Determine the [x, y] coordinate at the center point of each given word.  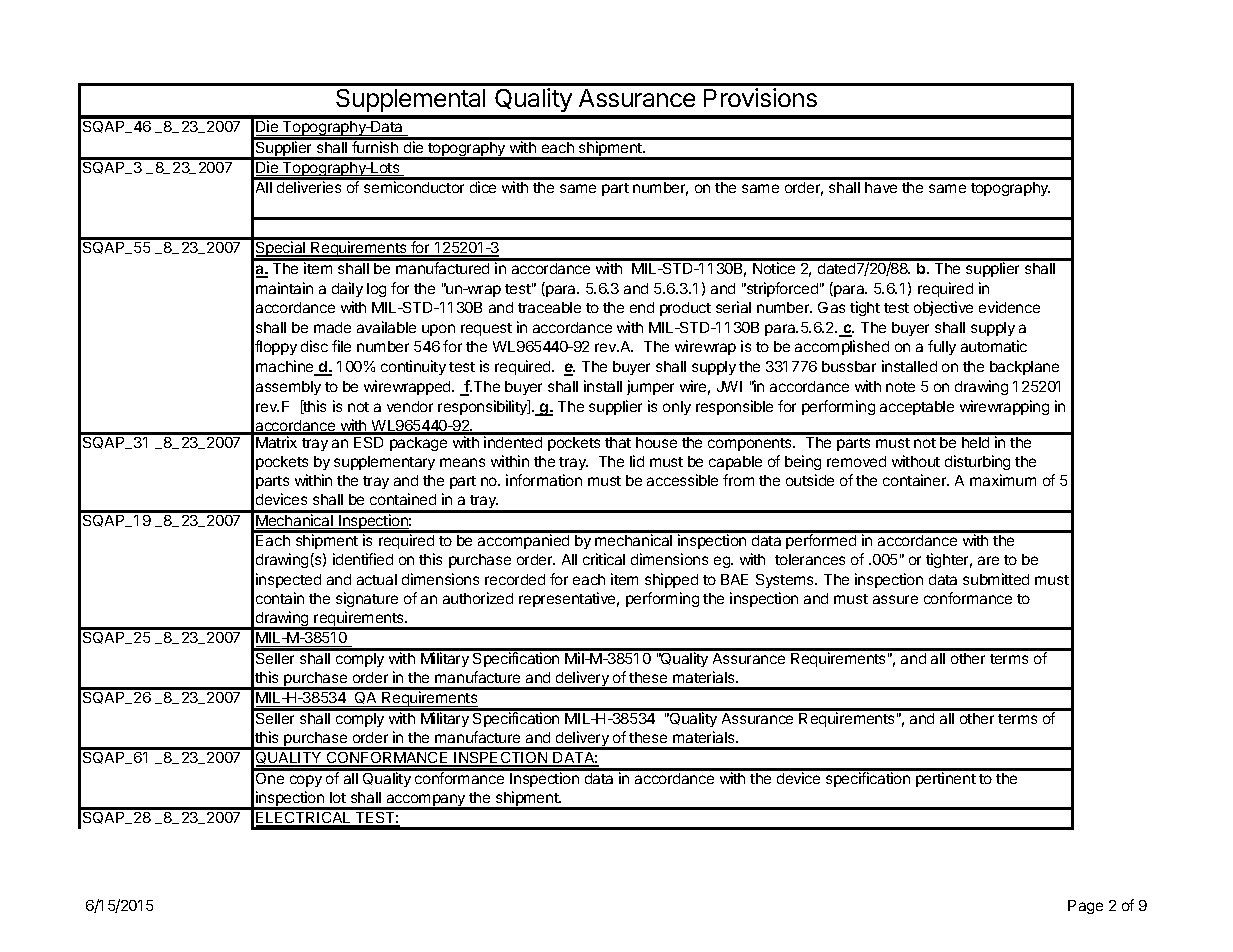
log [376, 290]
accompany [426, 801]
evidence [1009, 307]
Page [1085, 907]
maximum [1003, 480]
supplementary [384, 463]
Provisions [760, 97]
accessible [682, 480]
